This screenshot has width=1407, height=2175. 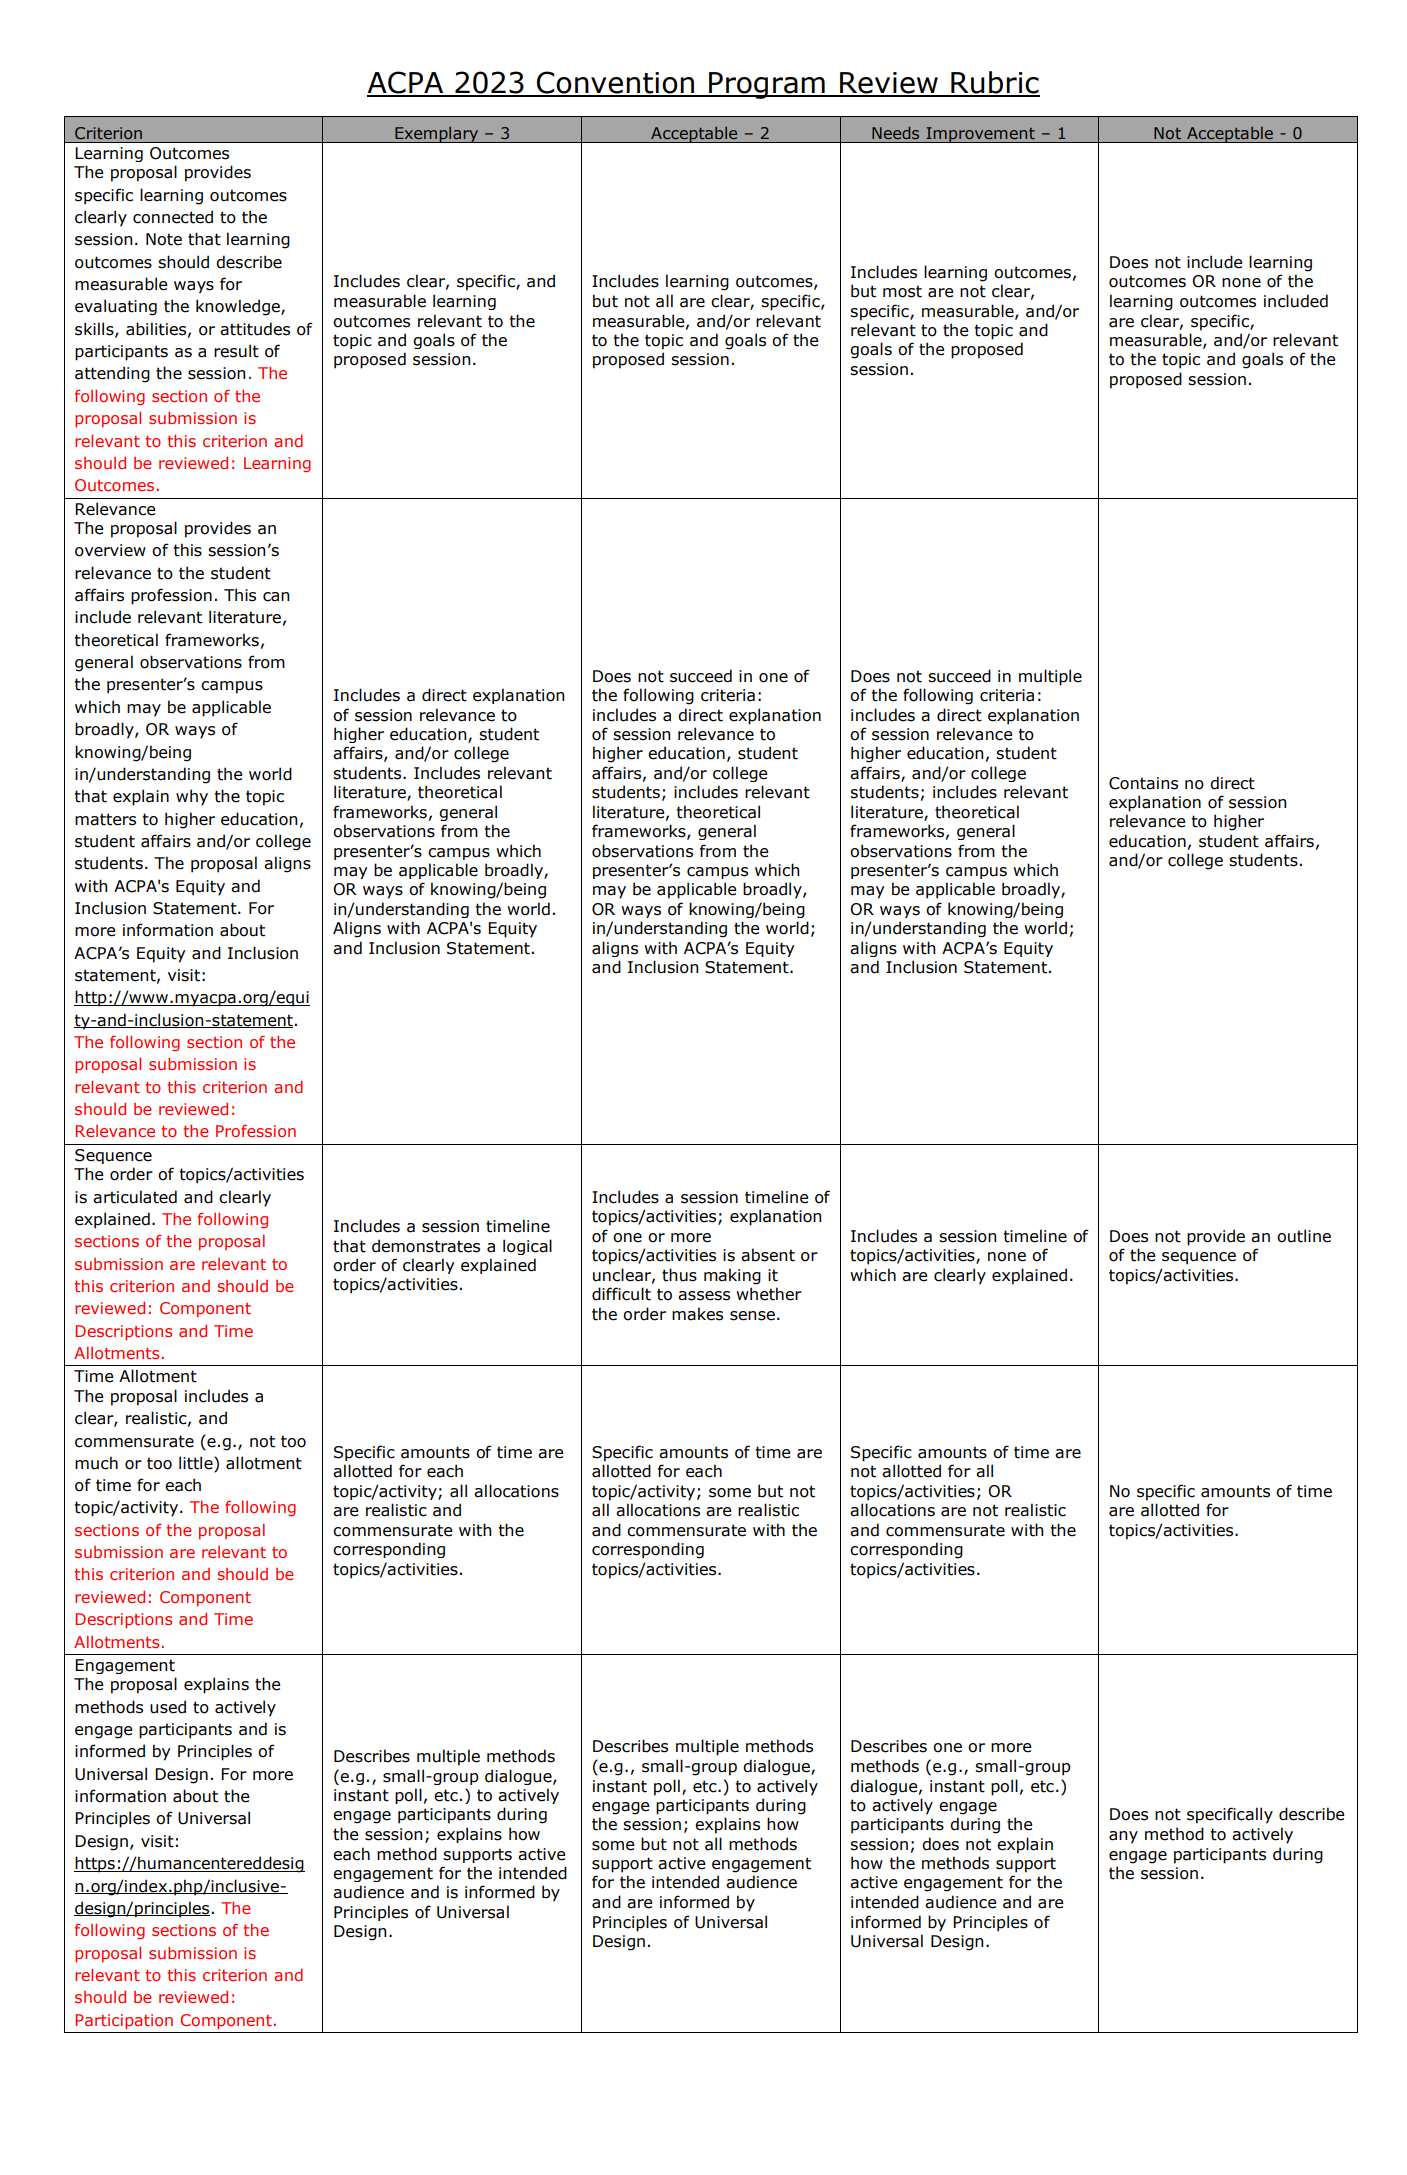 I want to click on articulated, so click(x=135, y=1197).
